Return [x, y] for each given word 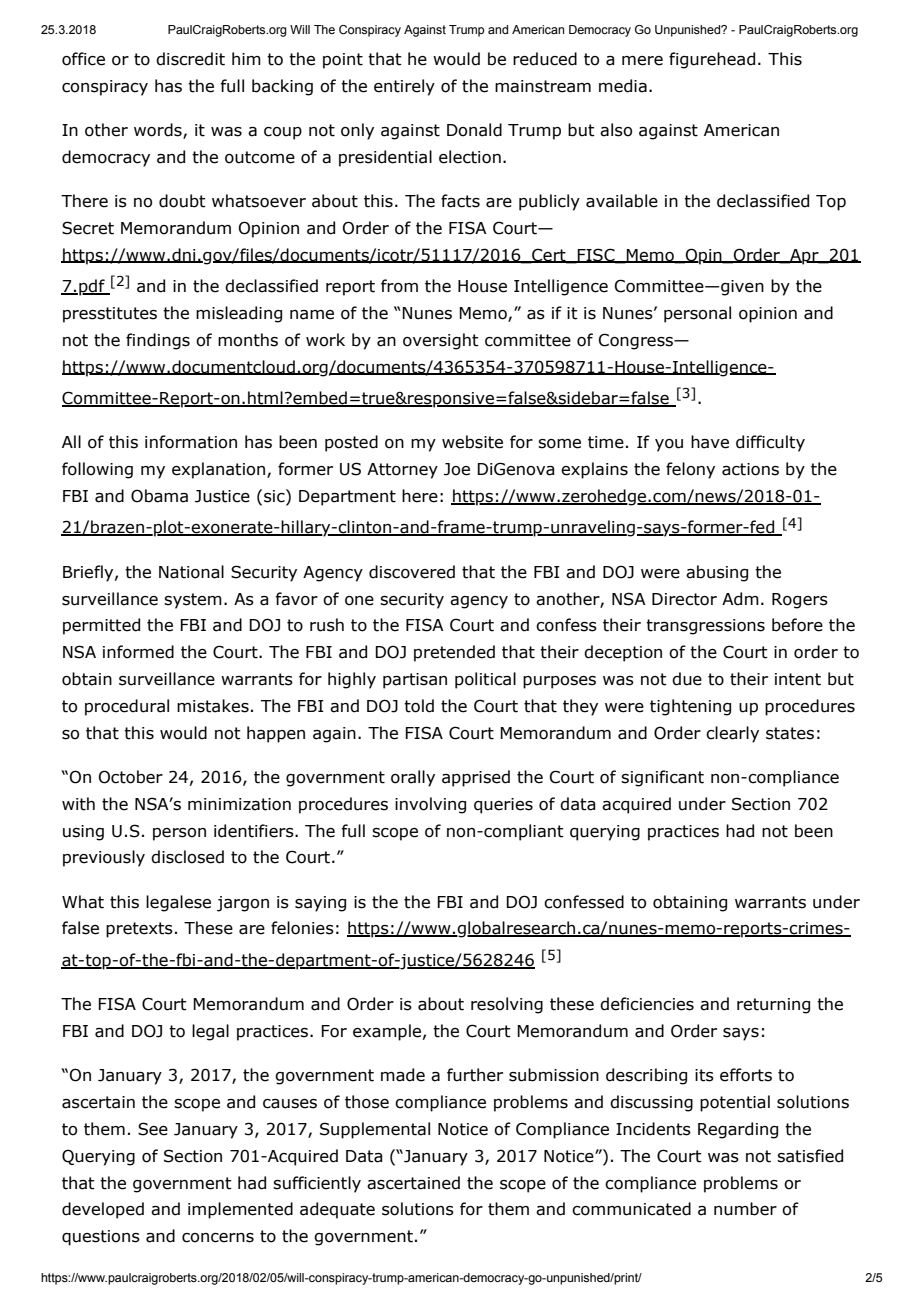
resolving [507, 1005]
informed [138, 652]
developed [103, 1210]
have [710, 442]
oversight [441, 341]
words [159, 131]
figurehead [712, 60]
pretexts [139, 930]
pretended [454, 653]
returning [773, 1006]
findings [158, 341]
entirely [404, 87]
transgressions [705, 627]
